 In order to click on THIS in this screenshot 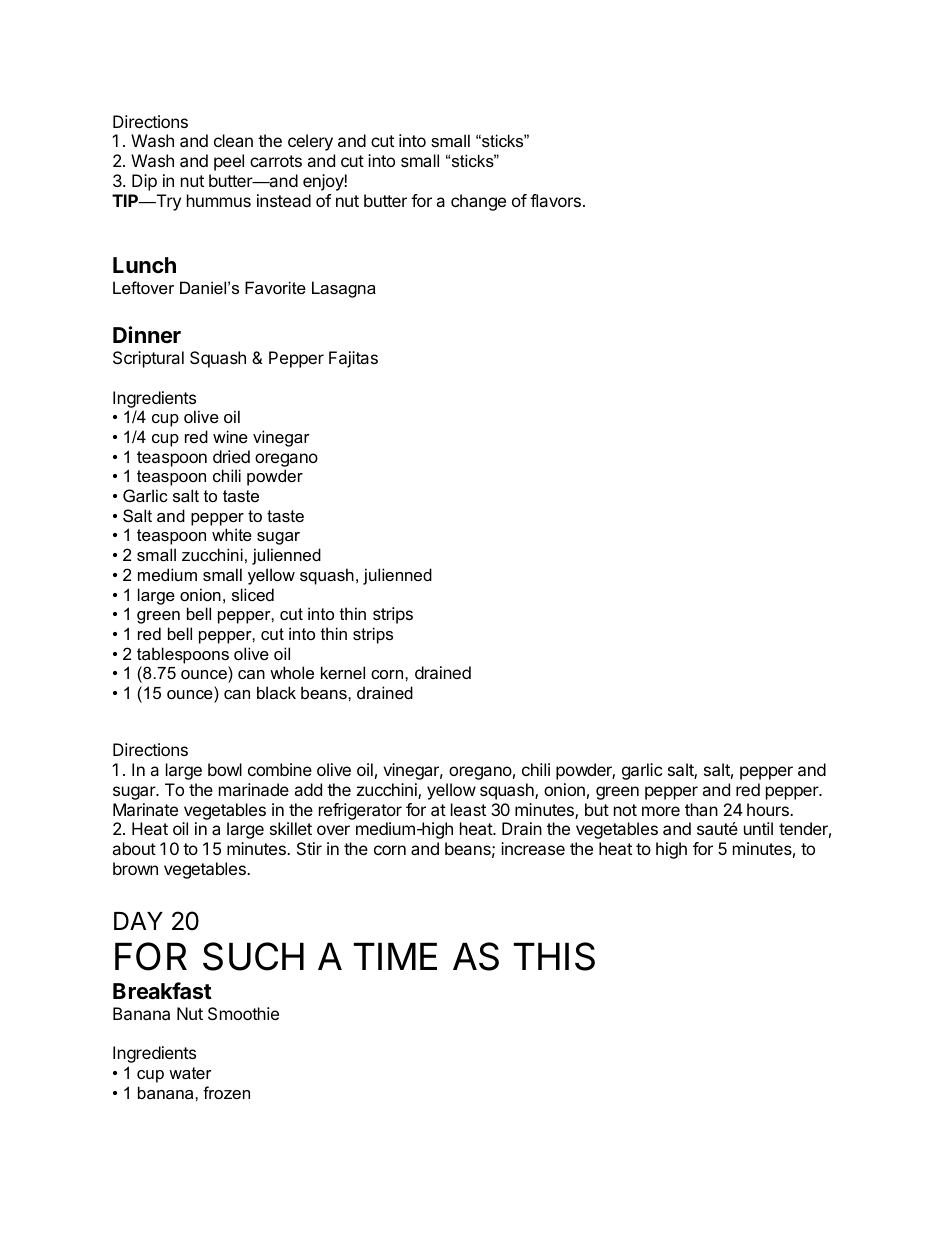, I will do `click(554, 956)`.
